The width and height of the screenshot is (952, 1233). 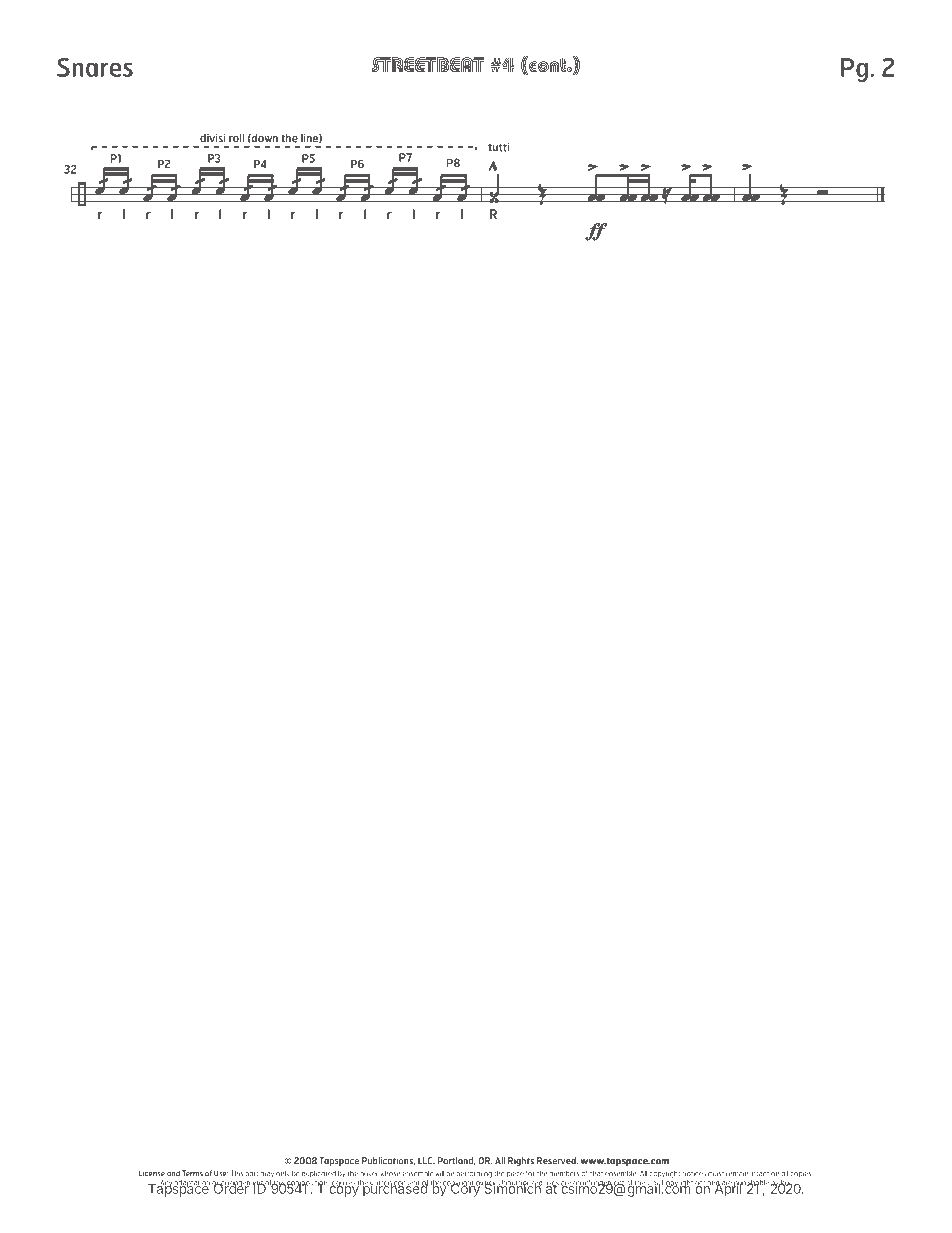 I want to click on Order, so click(x=231, y=1187).
